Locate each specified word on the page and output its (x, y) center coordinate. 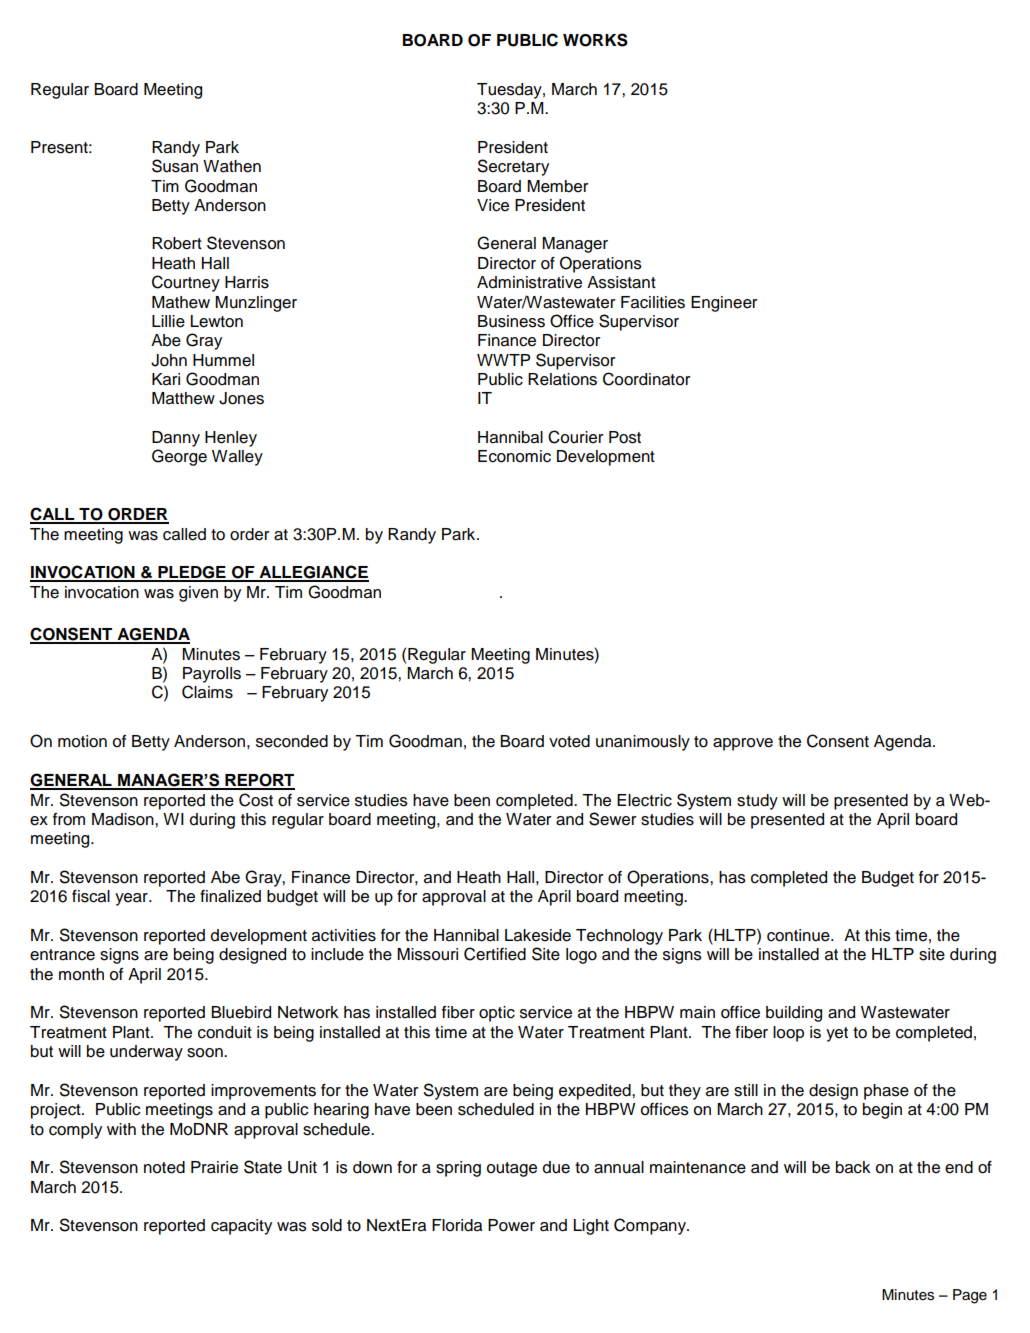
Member (557, 186)
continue (799, 935)
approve (743, 744)
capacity (241, 1227)
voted (569, 741)
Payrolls (212, 675)
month (81, 974)
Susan (175, 166)
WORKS (595, 40)
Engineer (724, 304)
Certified (495, 954)
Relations (562, 379)
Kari (166, 379)
